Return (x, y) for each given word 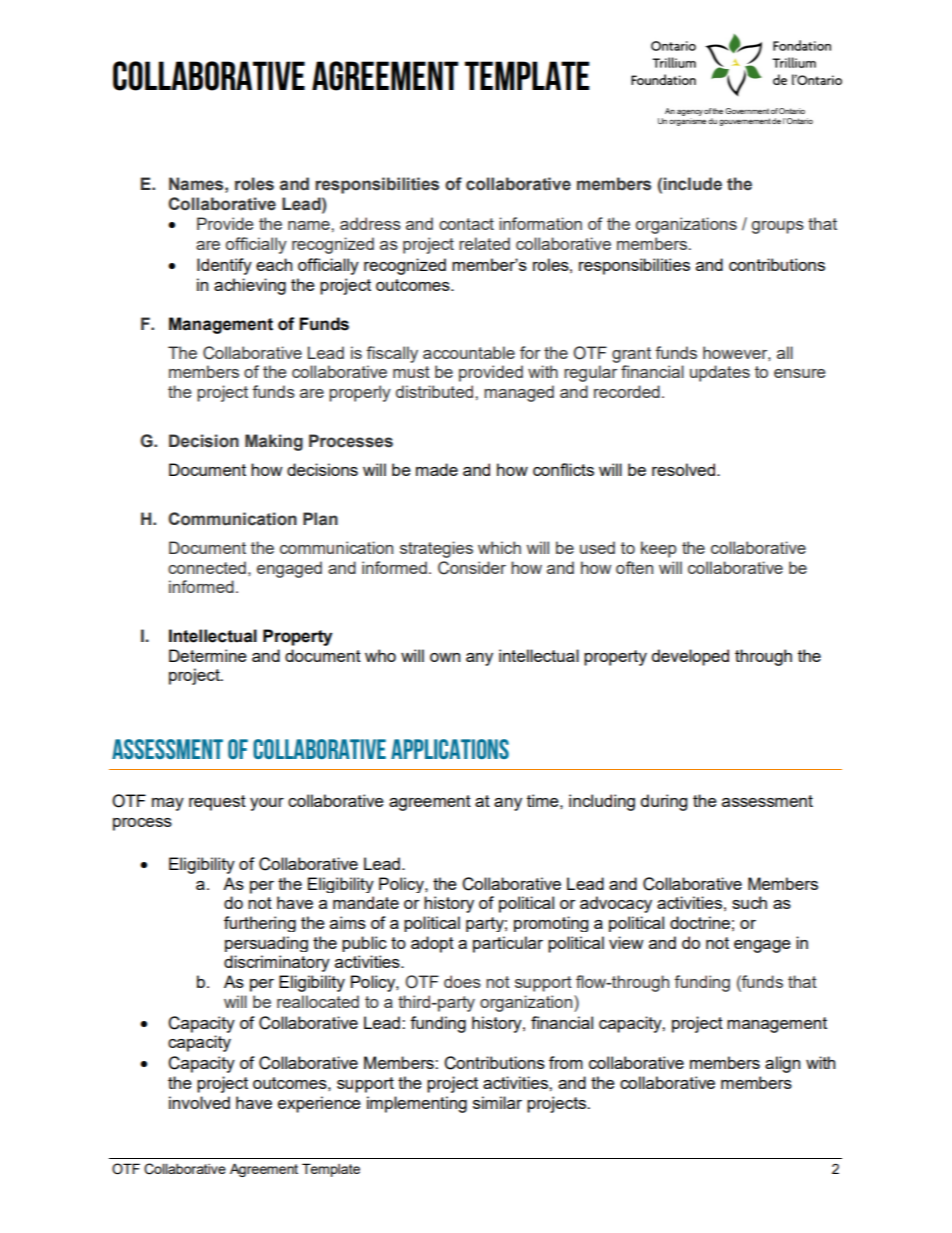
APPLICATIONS (450, 749)
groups (778, 227)
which (499, 547)
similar (497, 1102)
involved (199, 1102)
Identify (224, 266)
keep (659, 549)
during (664, 802)
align (782, 1064)
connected (207, 567)
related (484, 243)
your (267, 804)
